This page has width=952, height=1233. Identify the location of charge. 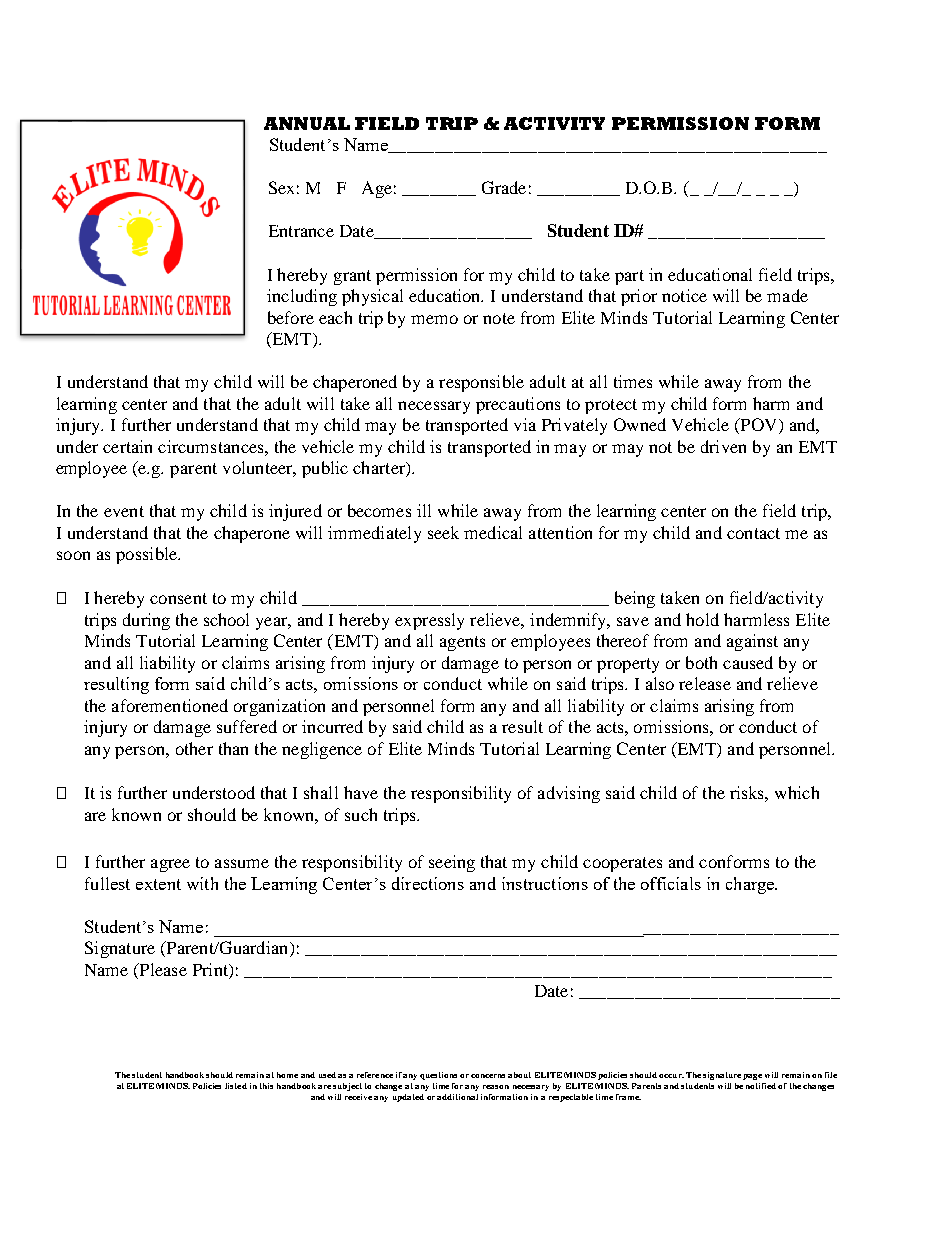
(751, 885).
